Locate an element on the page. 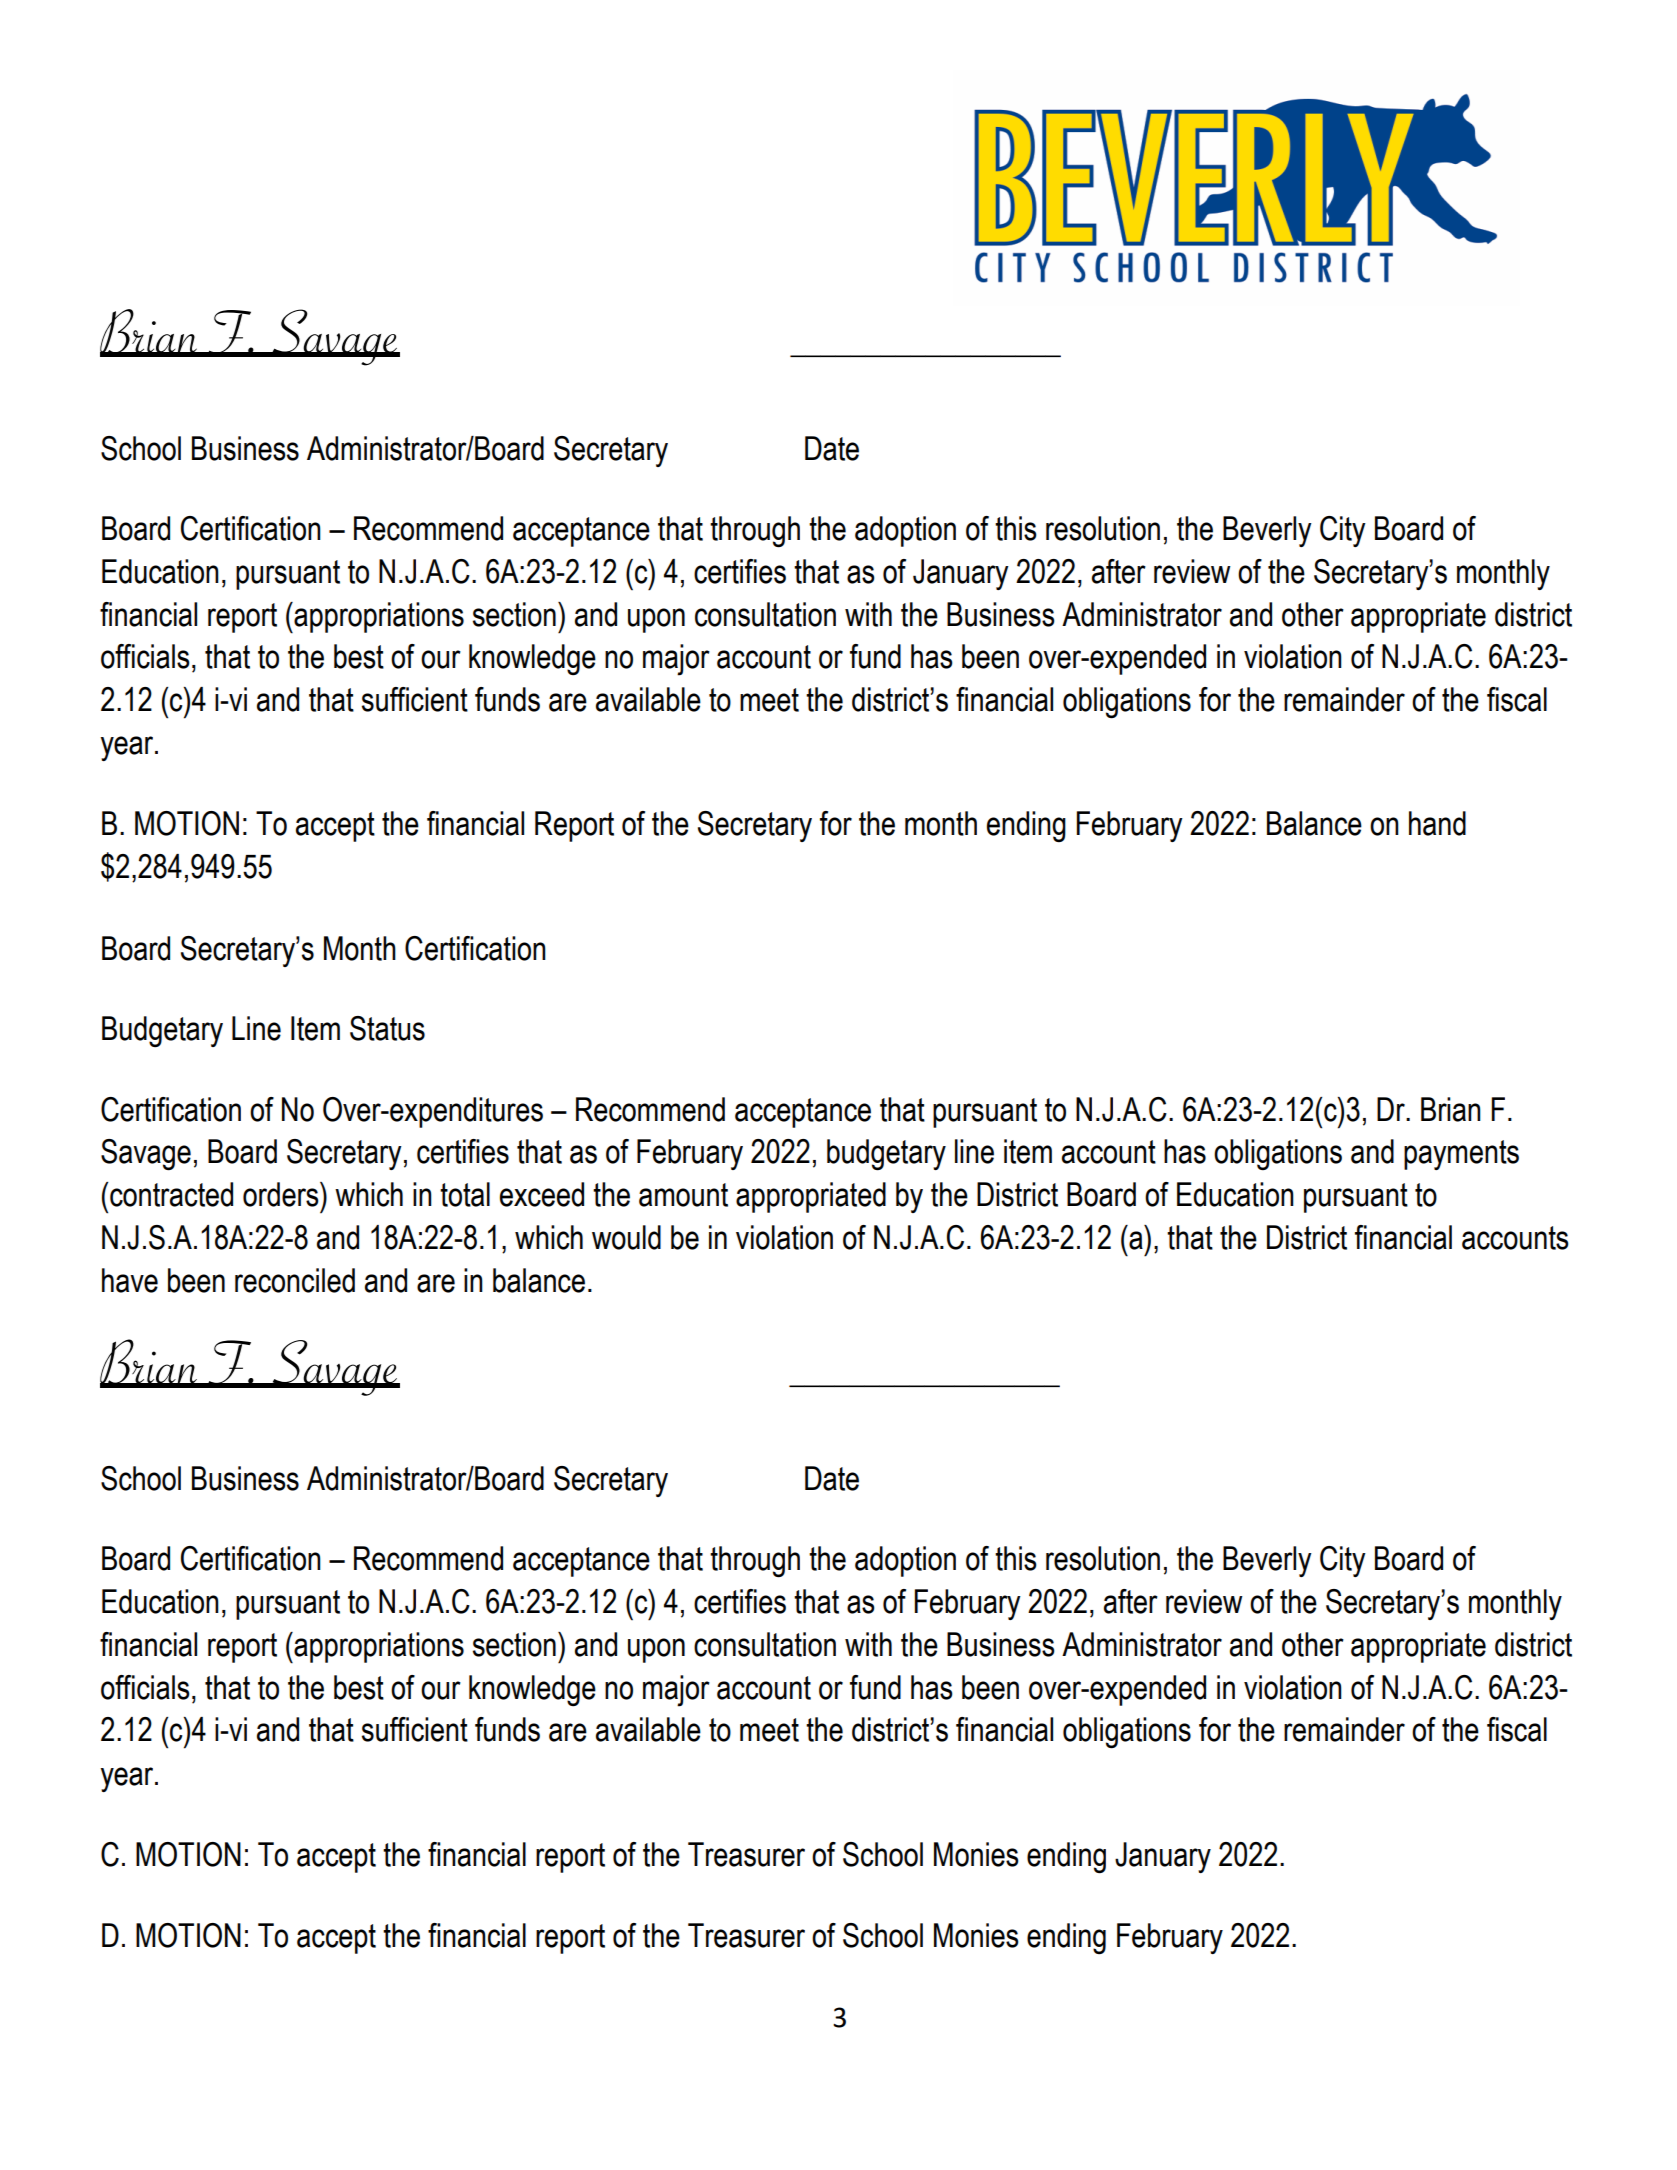  payments is located at coordinates (1461, 1155).
